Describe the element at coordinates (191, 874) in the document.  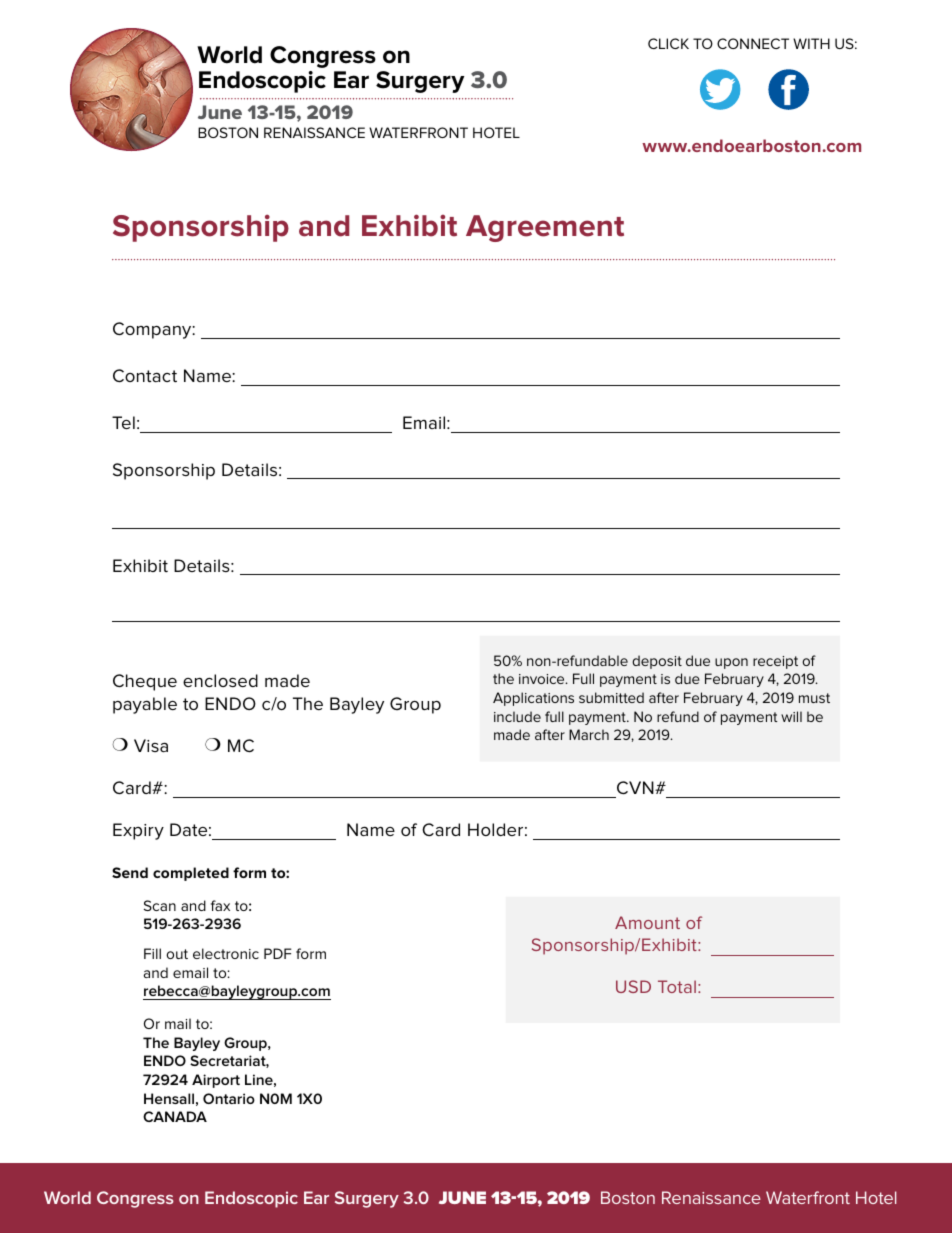
I see `completed` at that location.
